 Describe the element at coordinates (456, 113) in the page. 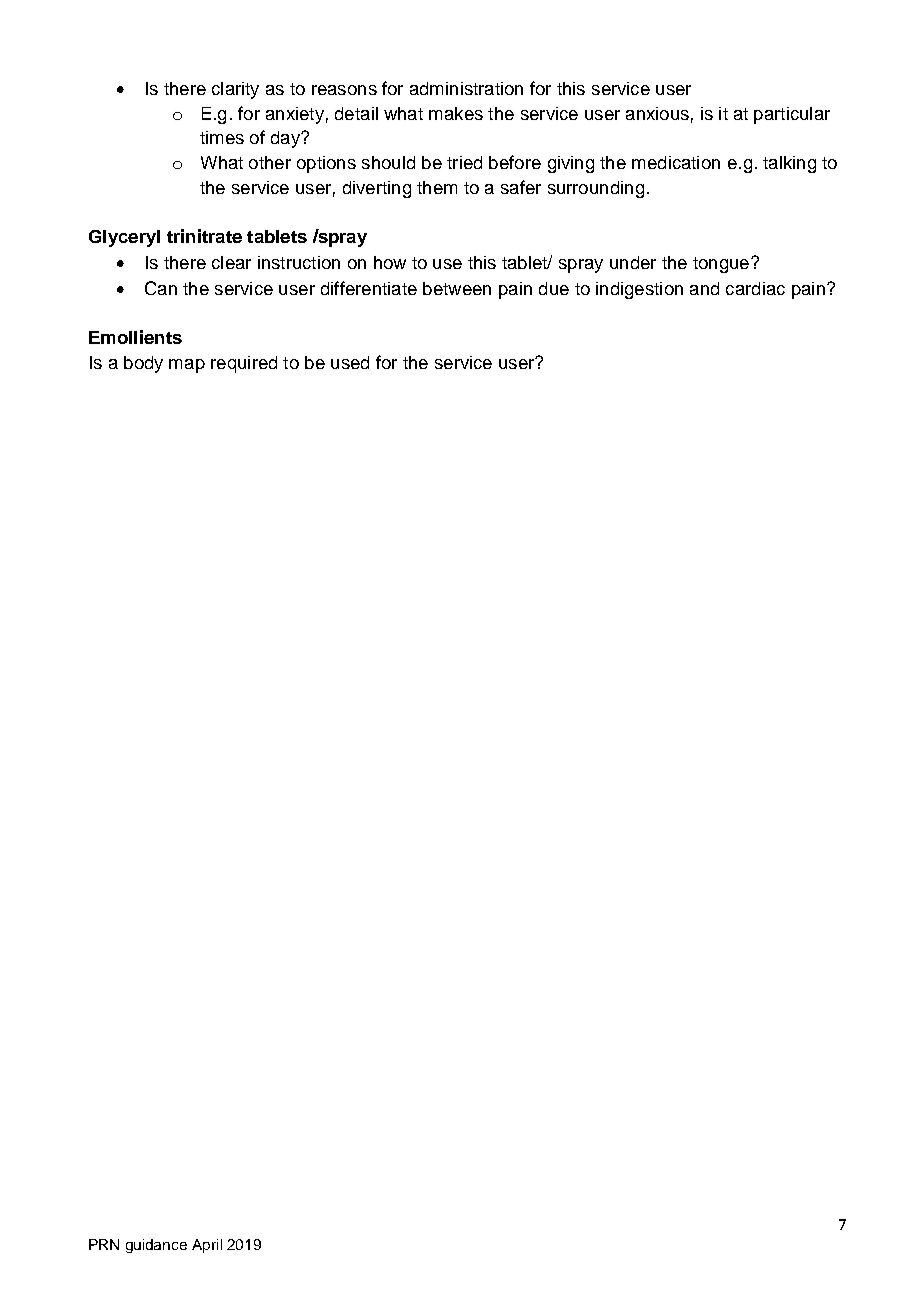

I see `makes` at that location.
